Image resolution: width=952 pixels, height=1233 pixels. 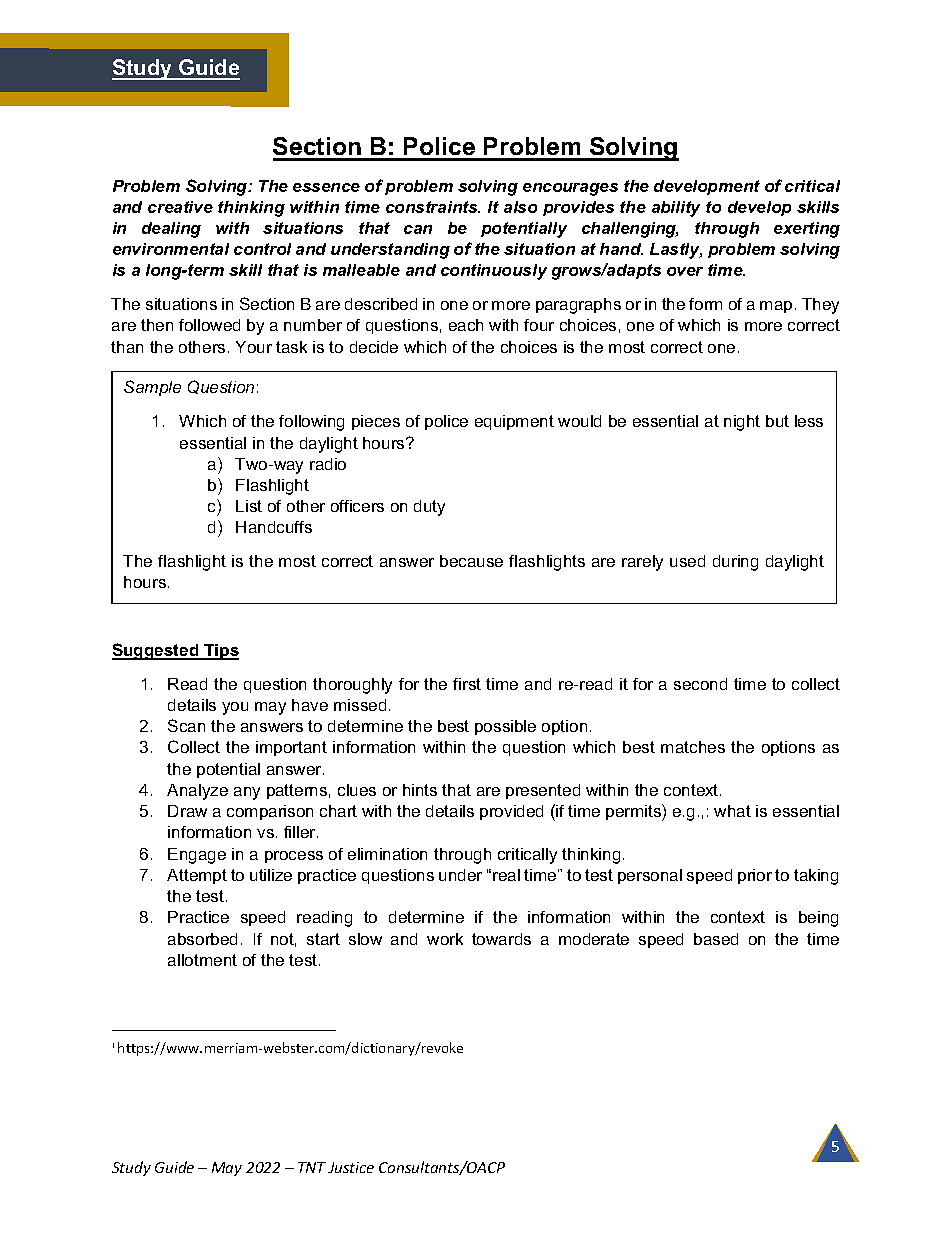 What do you see at coordinates (676, 209) in the document?
I see `ability` at bounding box center [676, 209].
